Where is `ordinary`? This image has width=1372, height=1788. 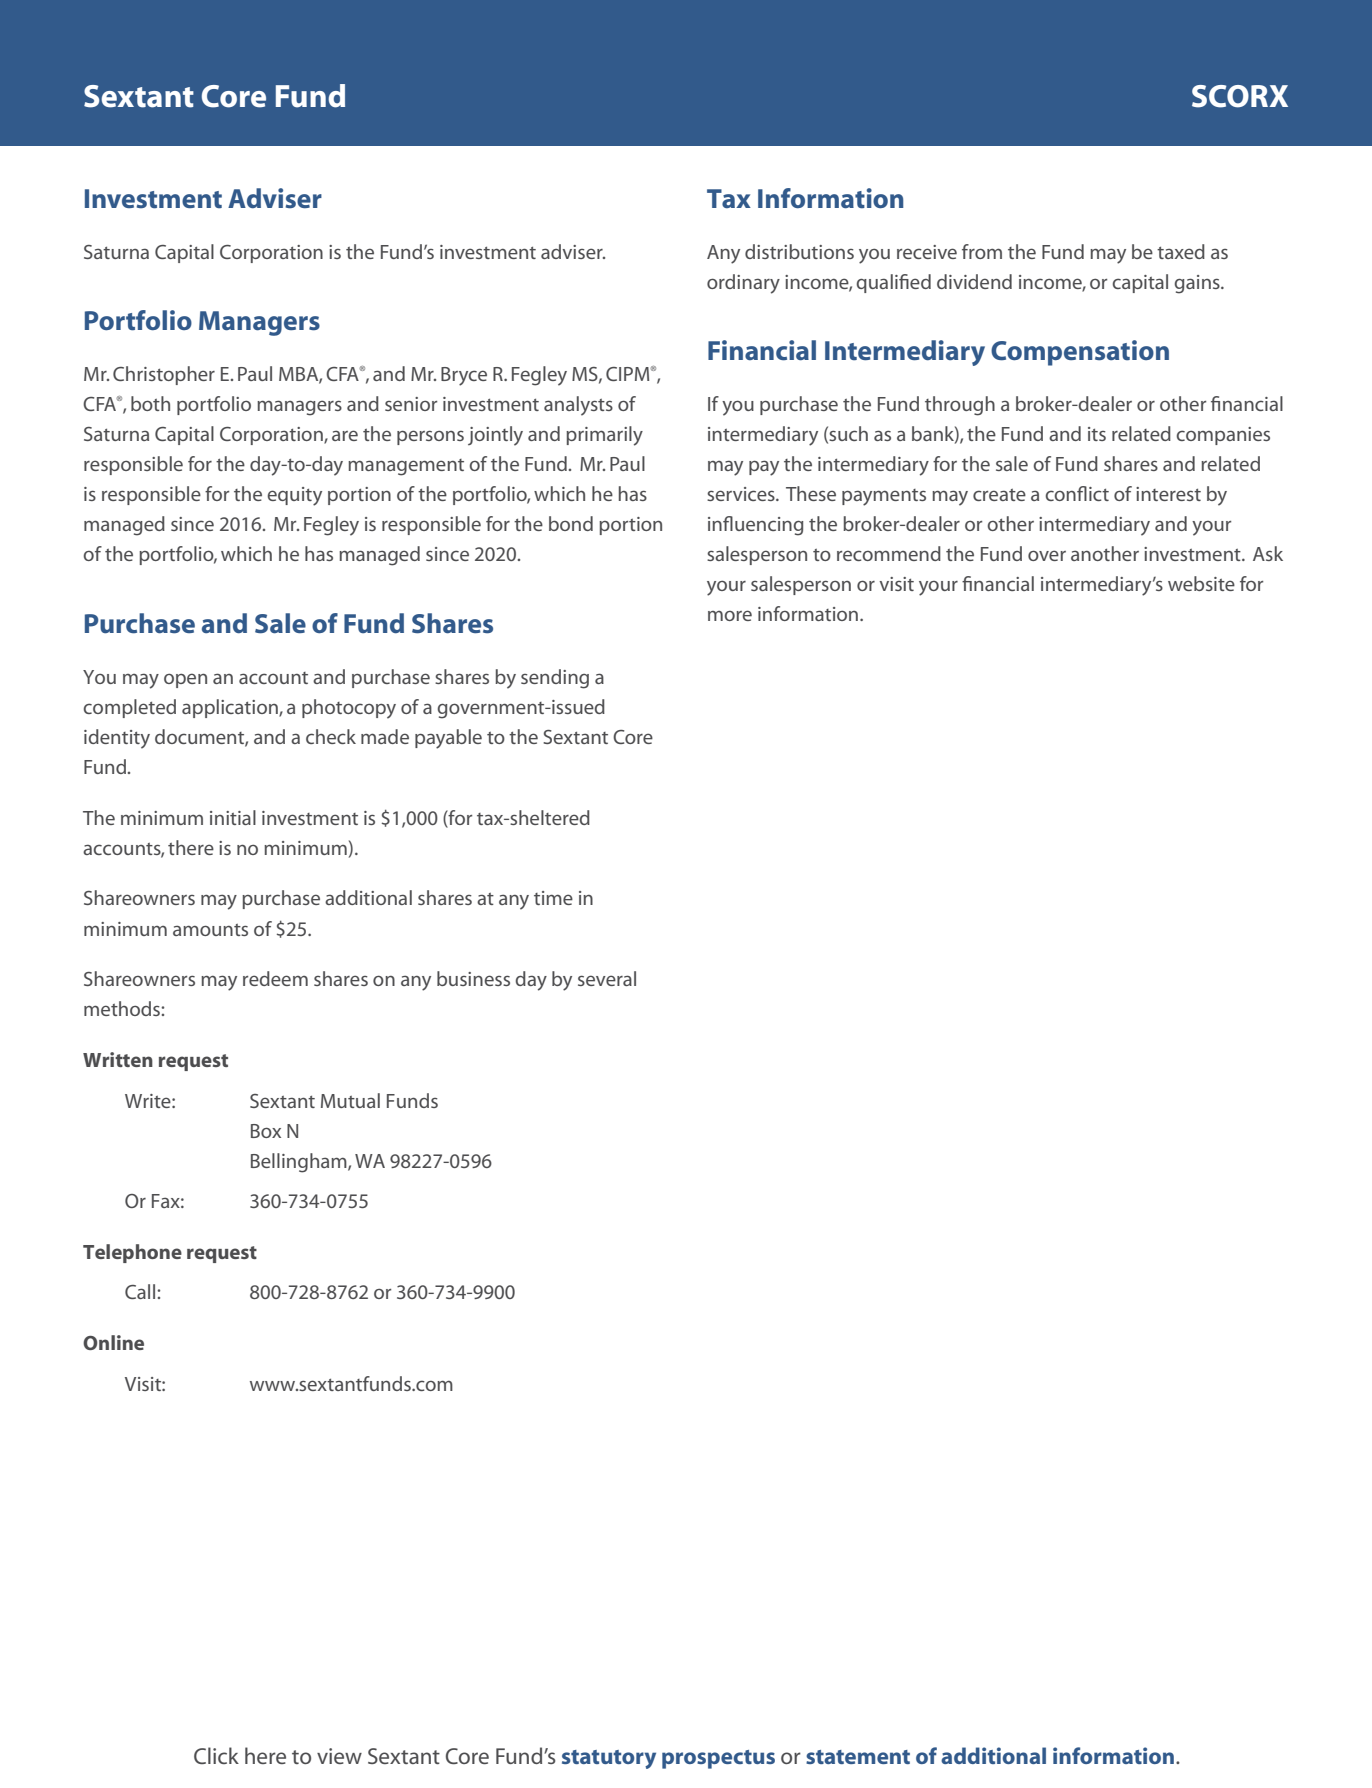
ordinary is located at coordinates (743, 284).
